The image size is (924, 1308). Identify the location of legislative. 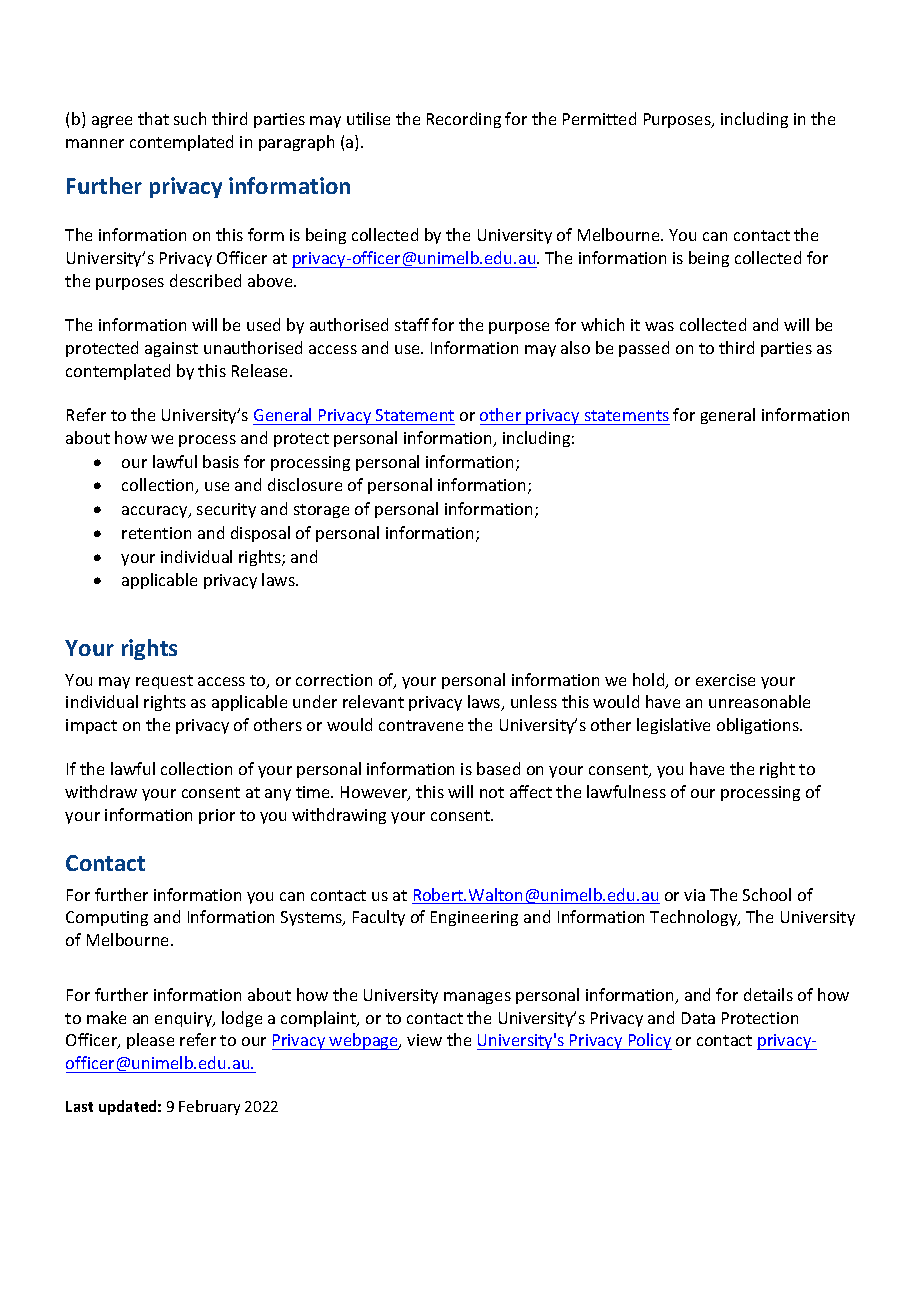
(673, 726).
